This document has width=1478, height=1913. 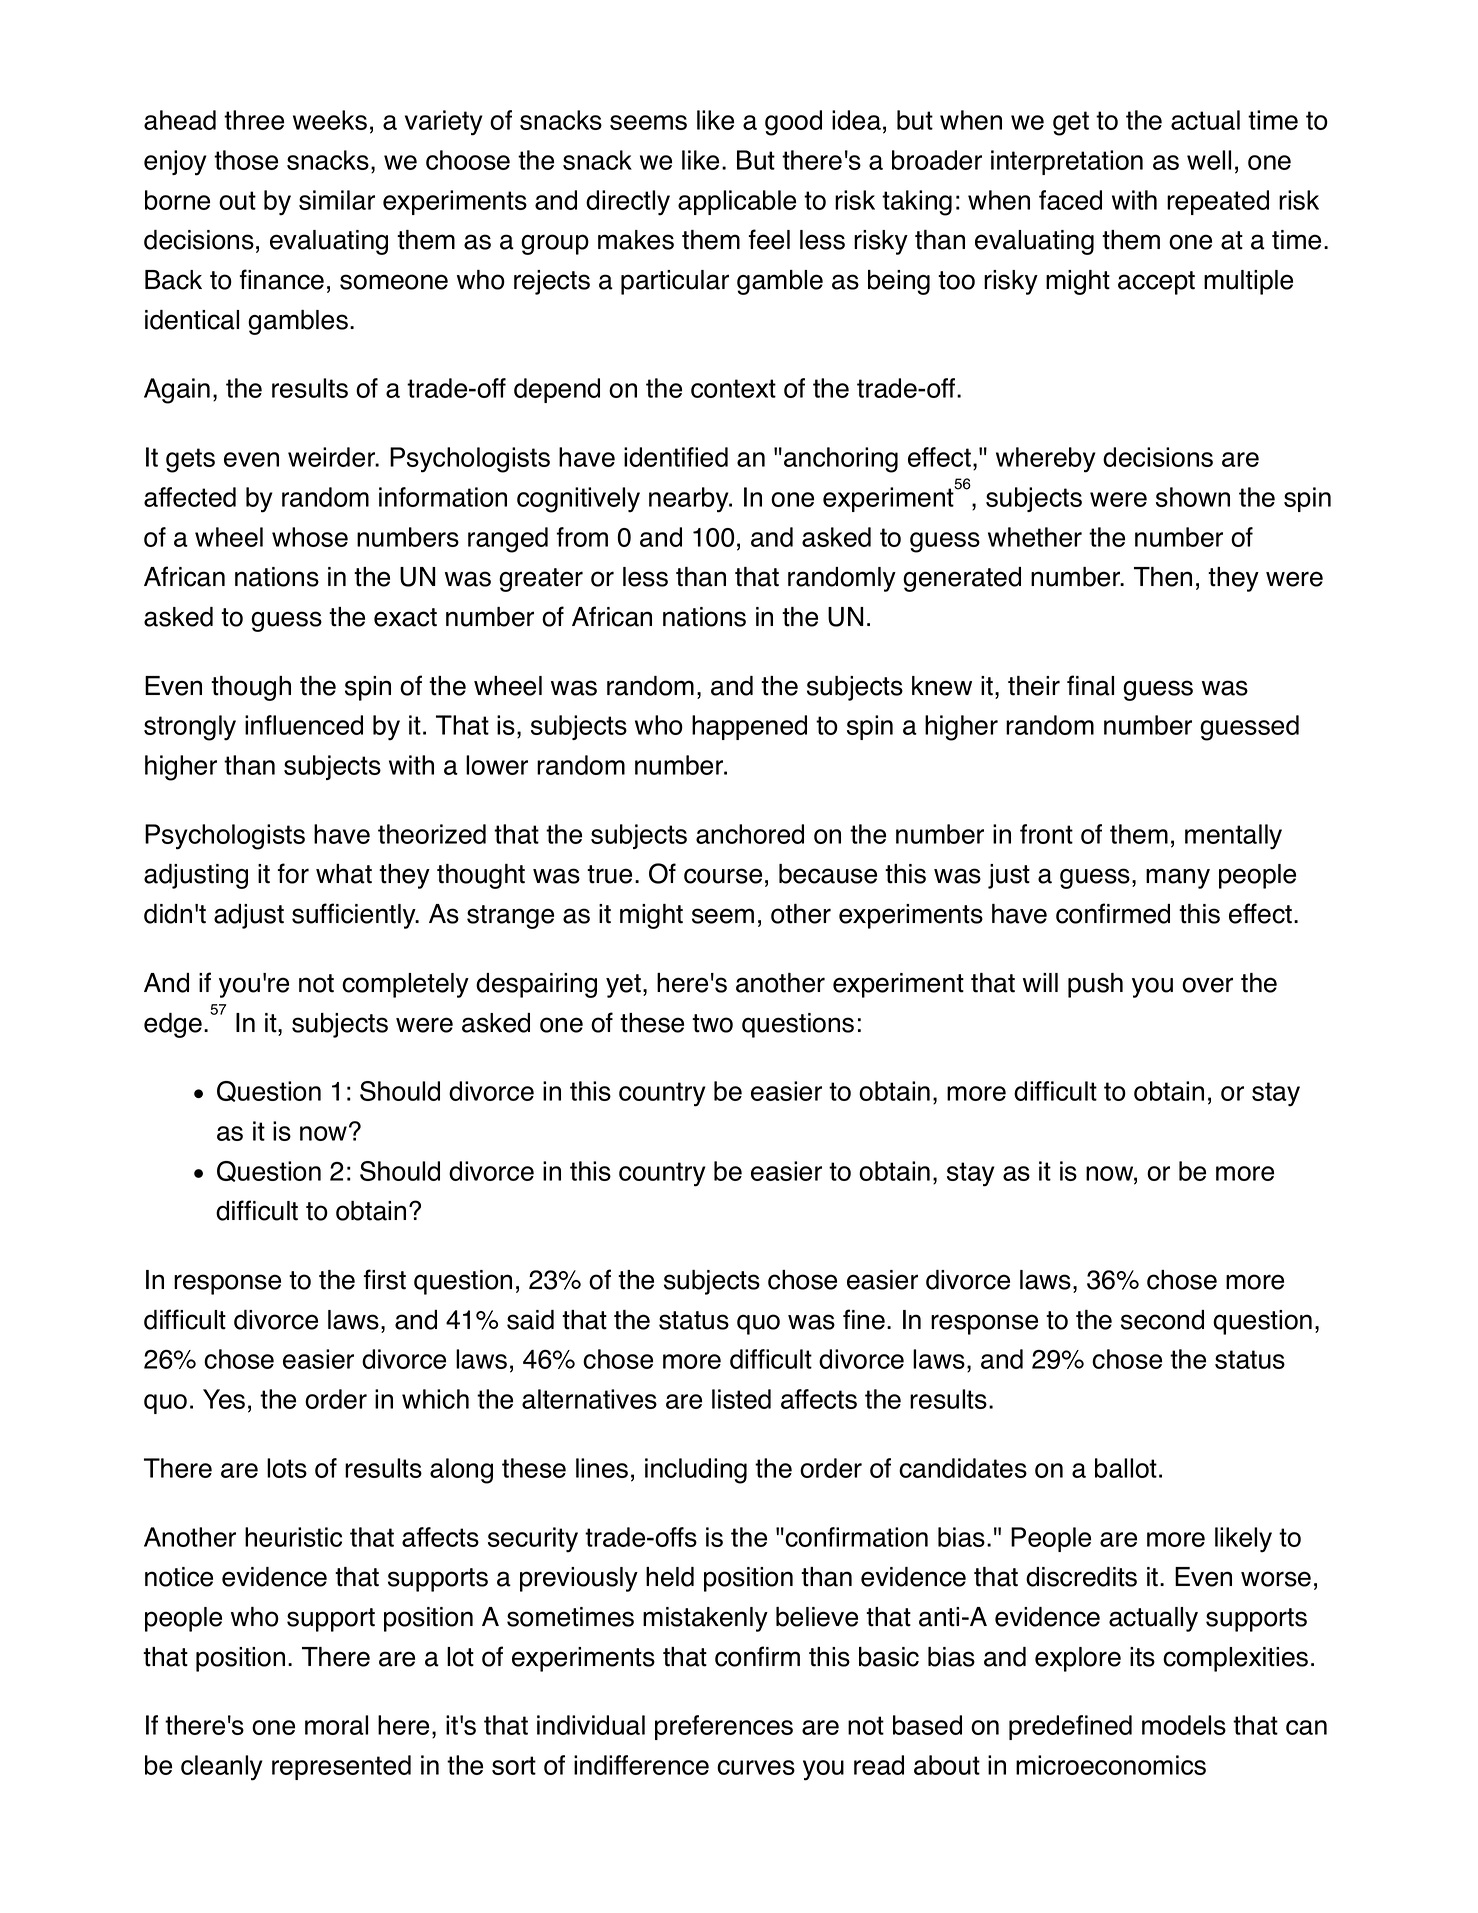 I want to click on moral, so click(x=336, y=1725).
